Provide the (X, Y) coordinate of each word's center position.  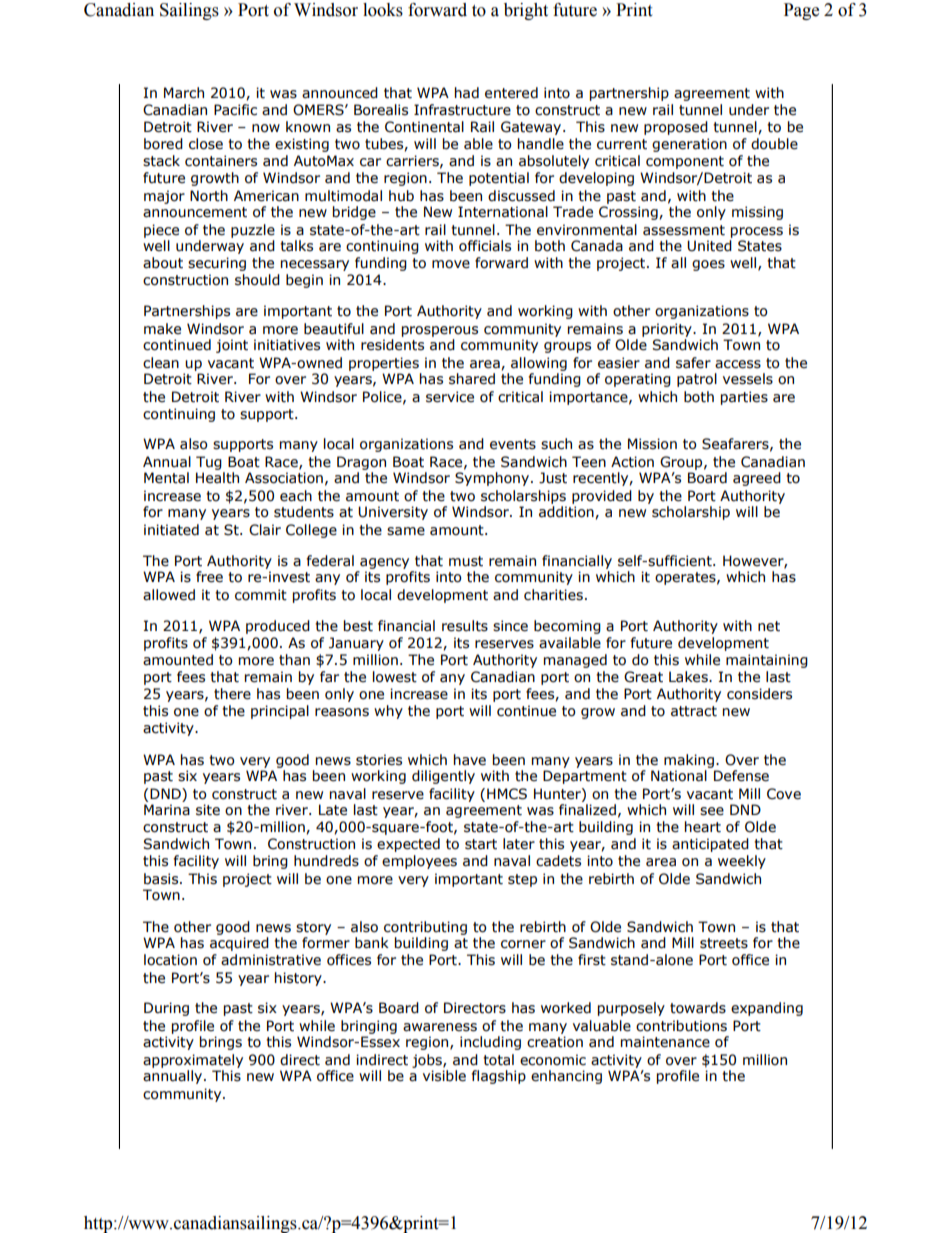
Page (801, 11)
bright (526, 11)
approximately (193, 1061)
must (466, 561)
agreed (757, 479)
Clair (265, 530)
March (184, 93)
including (490, 1043)
